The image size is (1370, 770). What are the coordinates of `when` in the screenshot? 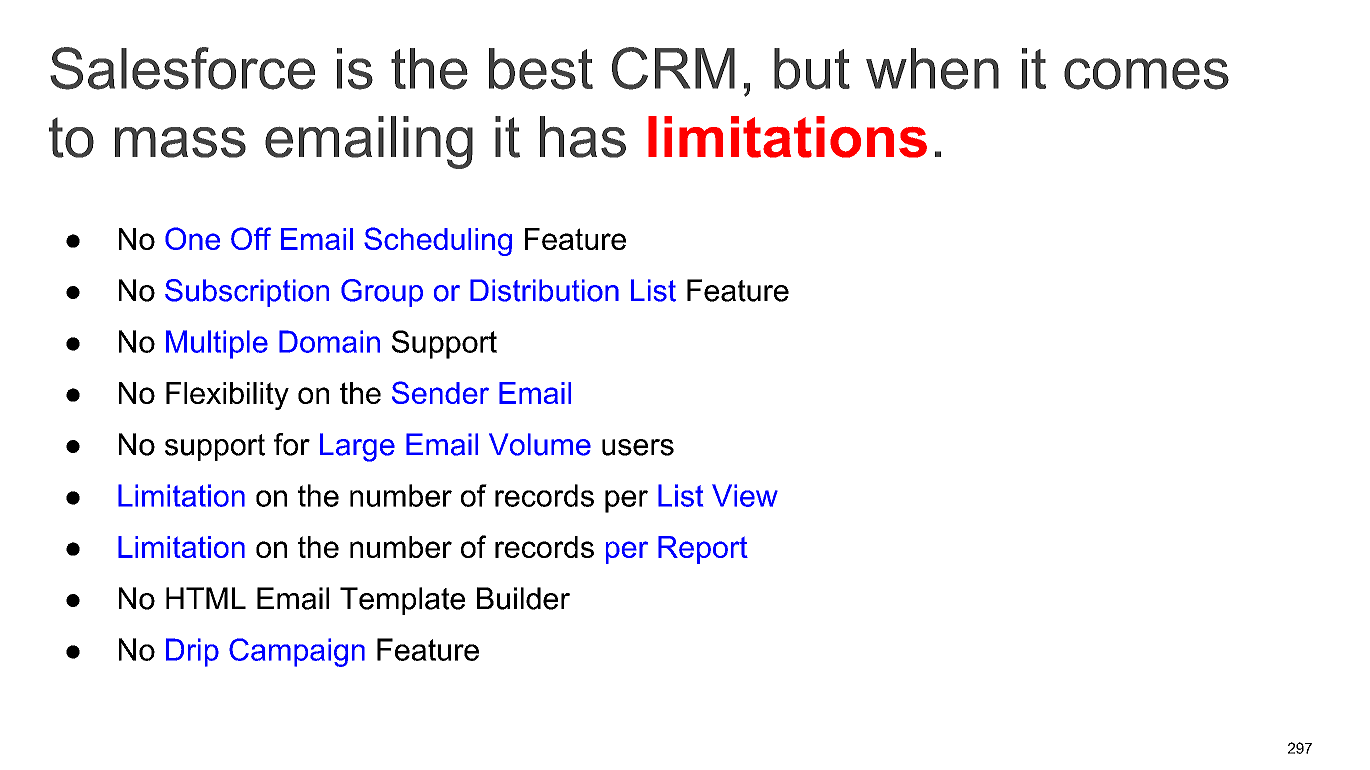 It's located at (932, 69).
